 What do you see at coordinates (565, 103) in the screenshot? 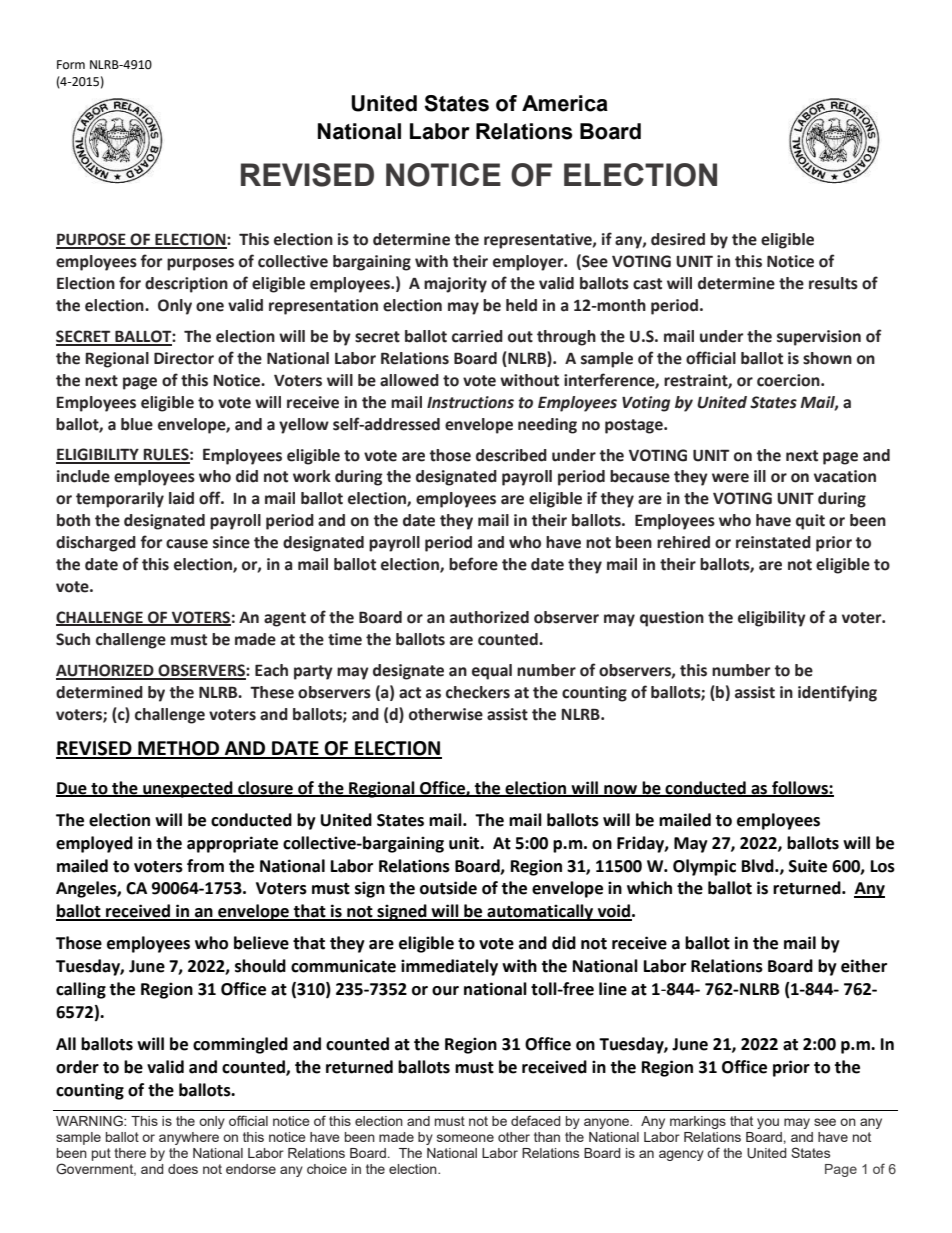
I see `America` at bounding box center [565, 103].
